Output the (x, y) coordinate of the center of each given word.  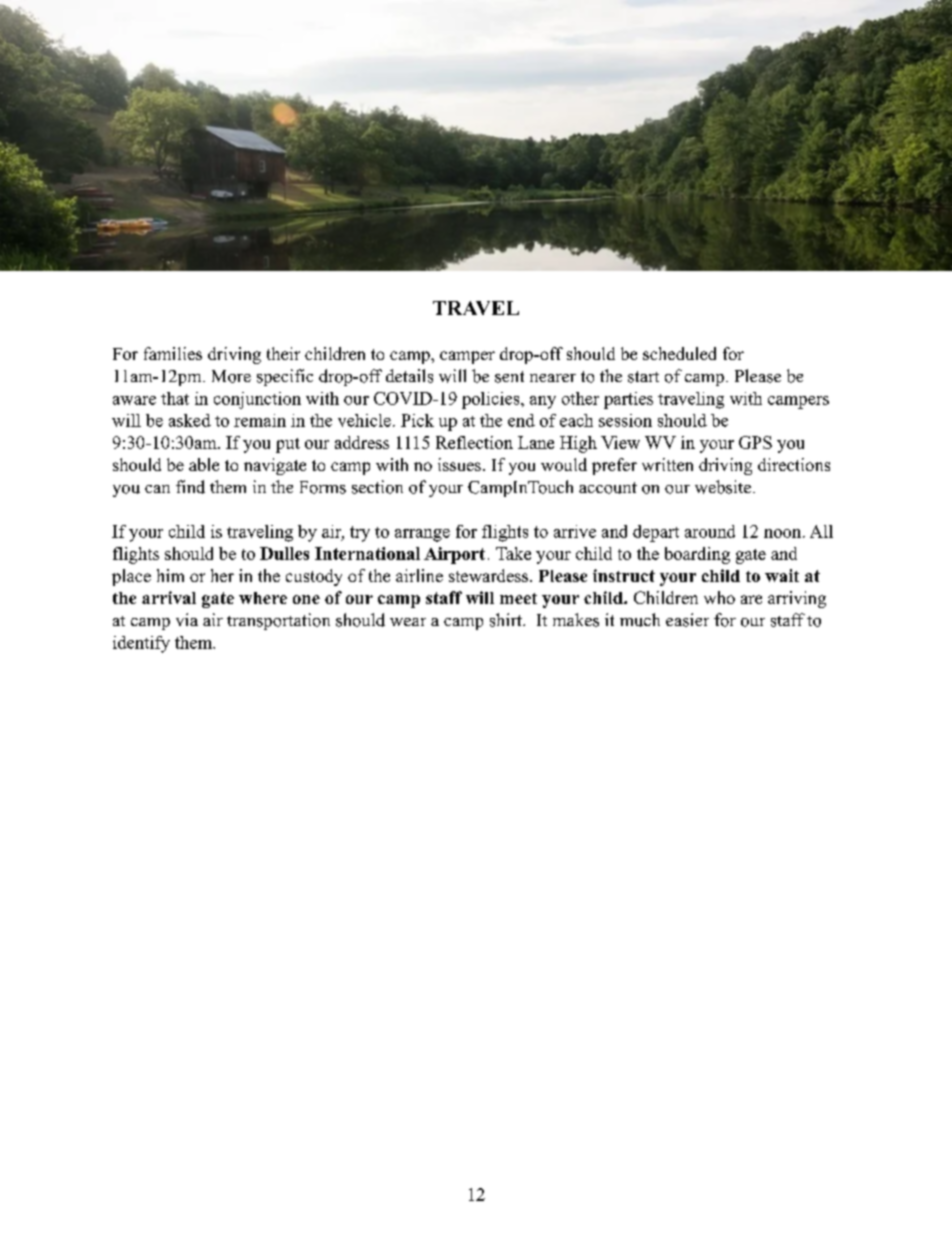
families (173, 353)
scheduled (679, 353)
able (204, 464)
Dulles (284, 553)
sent (509, 377)
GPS (755, 442)
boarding (697, 555)
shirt (507, 620)
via (187, 619)
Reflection (474, 442)
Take (513, 553)
